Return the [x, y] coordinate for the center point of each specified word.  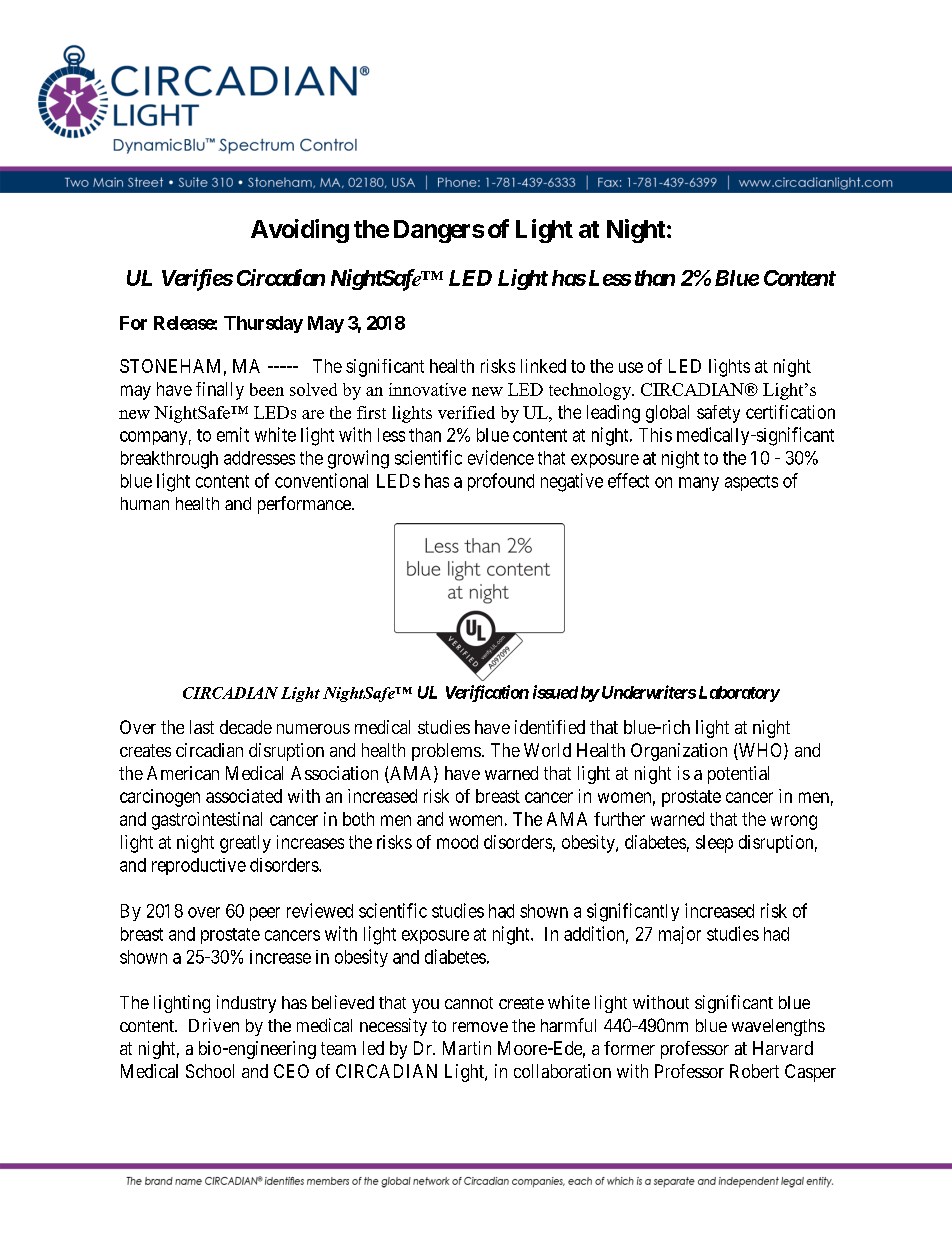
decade [246, 727]
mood [457, 842]
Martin [467, 1048]
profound [501, 482]
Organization [679, 752]
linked [543, 366]
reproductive [199, 866]
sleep [714, 844]
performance [305, 505]
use [631, 367]
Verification [487, 693]
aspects [751, 483]
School [210, 1071]
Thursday [263, 324]
